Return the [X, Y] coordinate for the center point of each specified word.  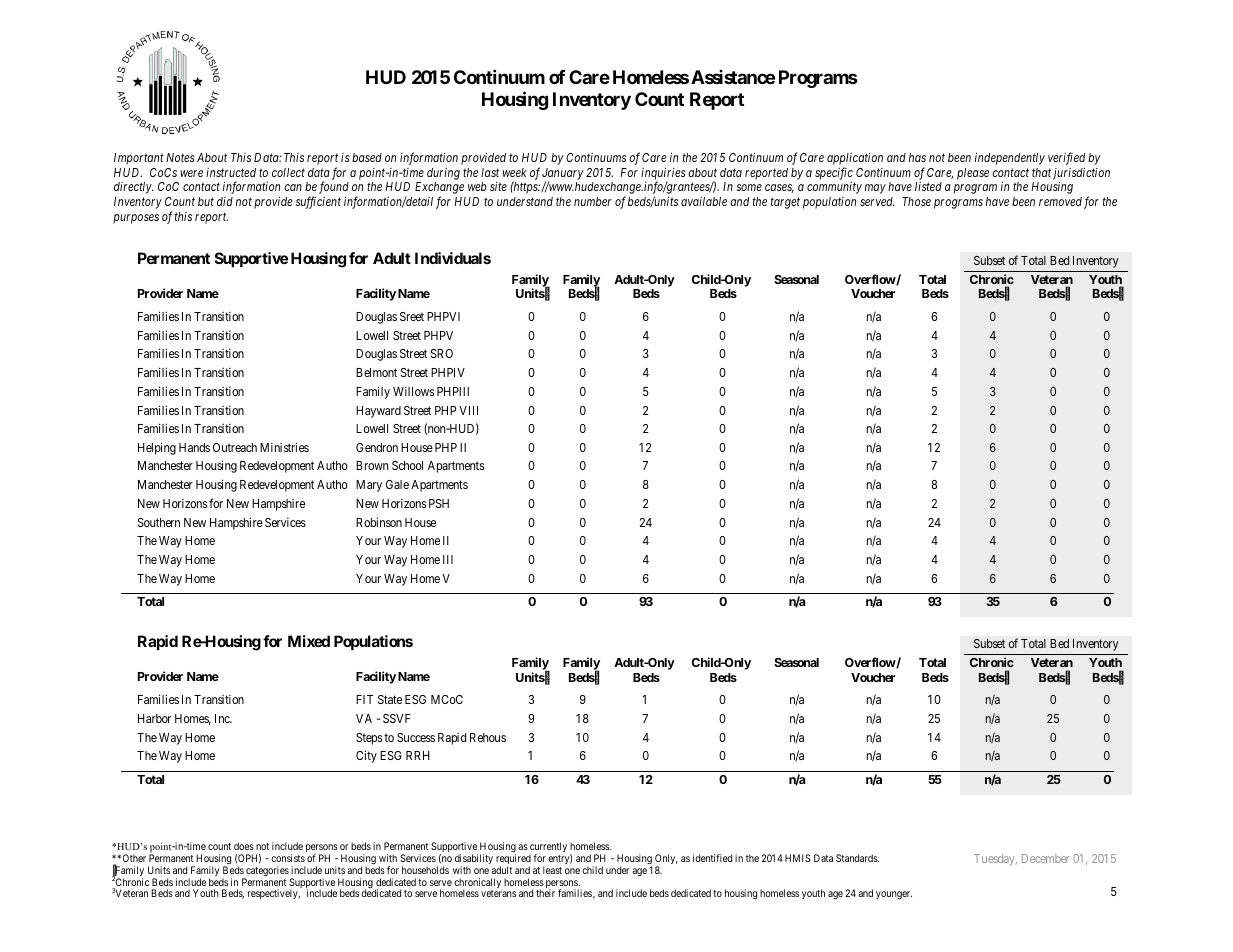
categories [266, 872]
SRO [442, 353]
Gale [397, 484]
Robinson [379, 522]
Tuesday [995, 860]
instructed [231, 172]
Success [416, 737]
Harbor [154, 718]
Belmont [376, 372]
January [563, 175]
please [973, 174]
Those [916, 201]
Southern [159, 522]
